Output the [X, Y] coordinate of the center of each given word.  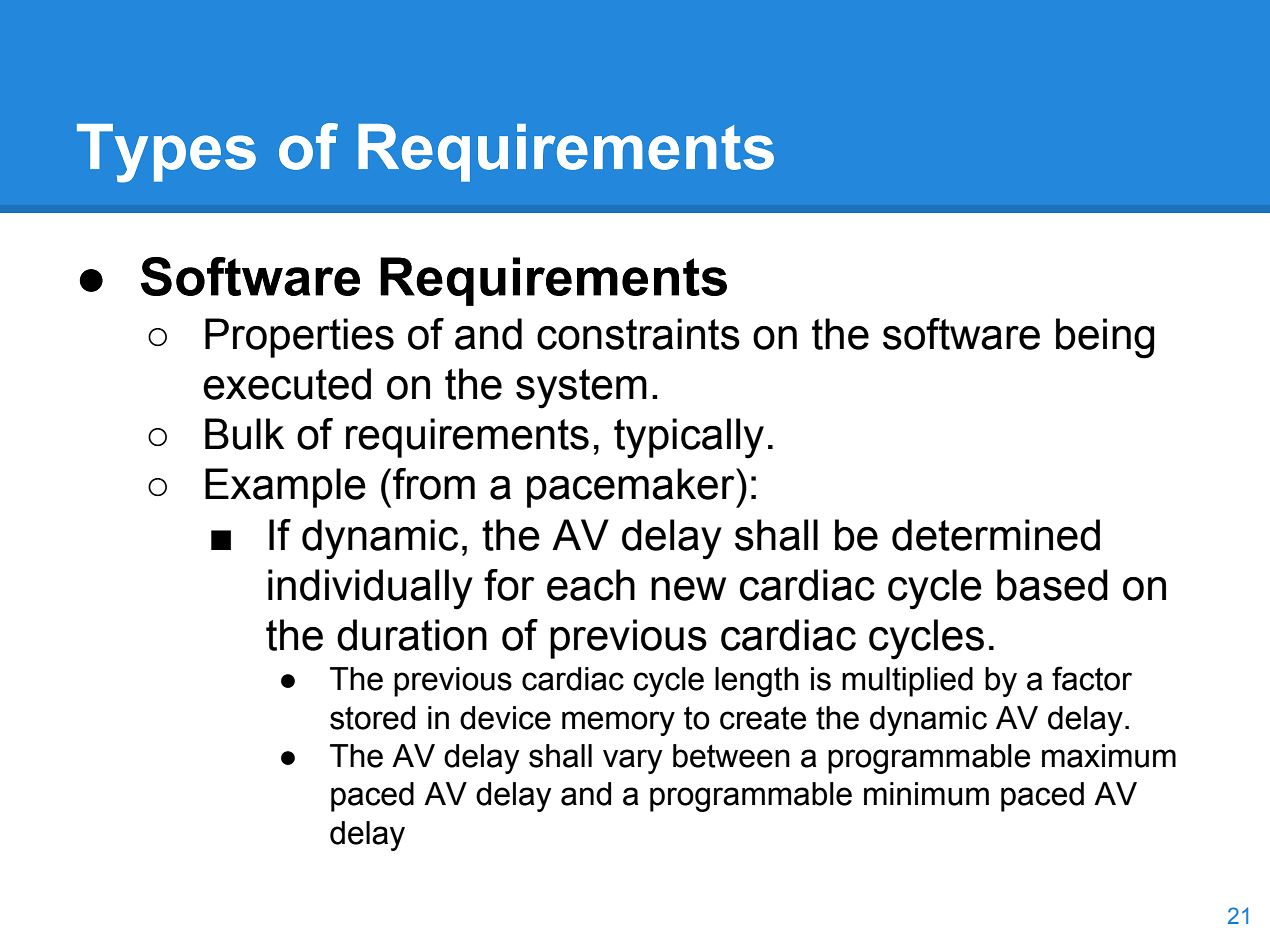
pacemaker [632, 488]
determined [996, 535]
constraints [638, 334]
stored [372, 718]
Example [285, 488]
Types [166, 153]
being [1105, 338]
